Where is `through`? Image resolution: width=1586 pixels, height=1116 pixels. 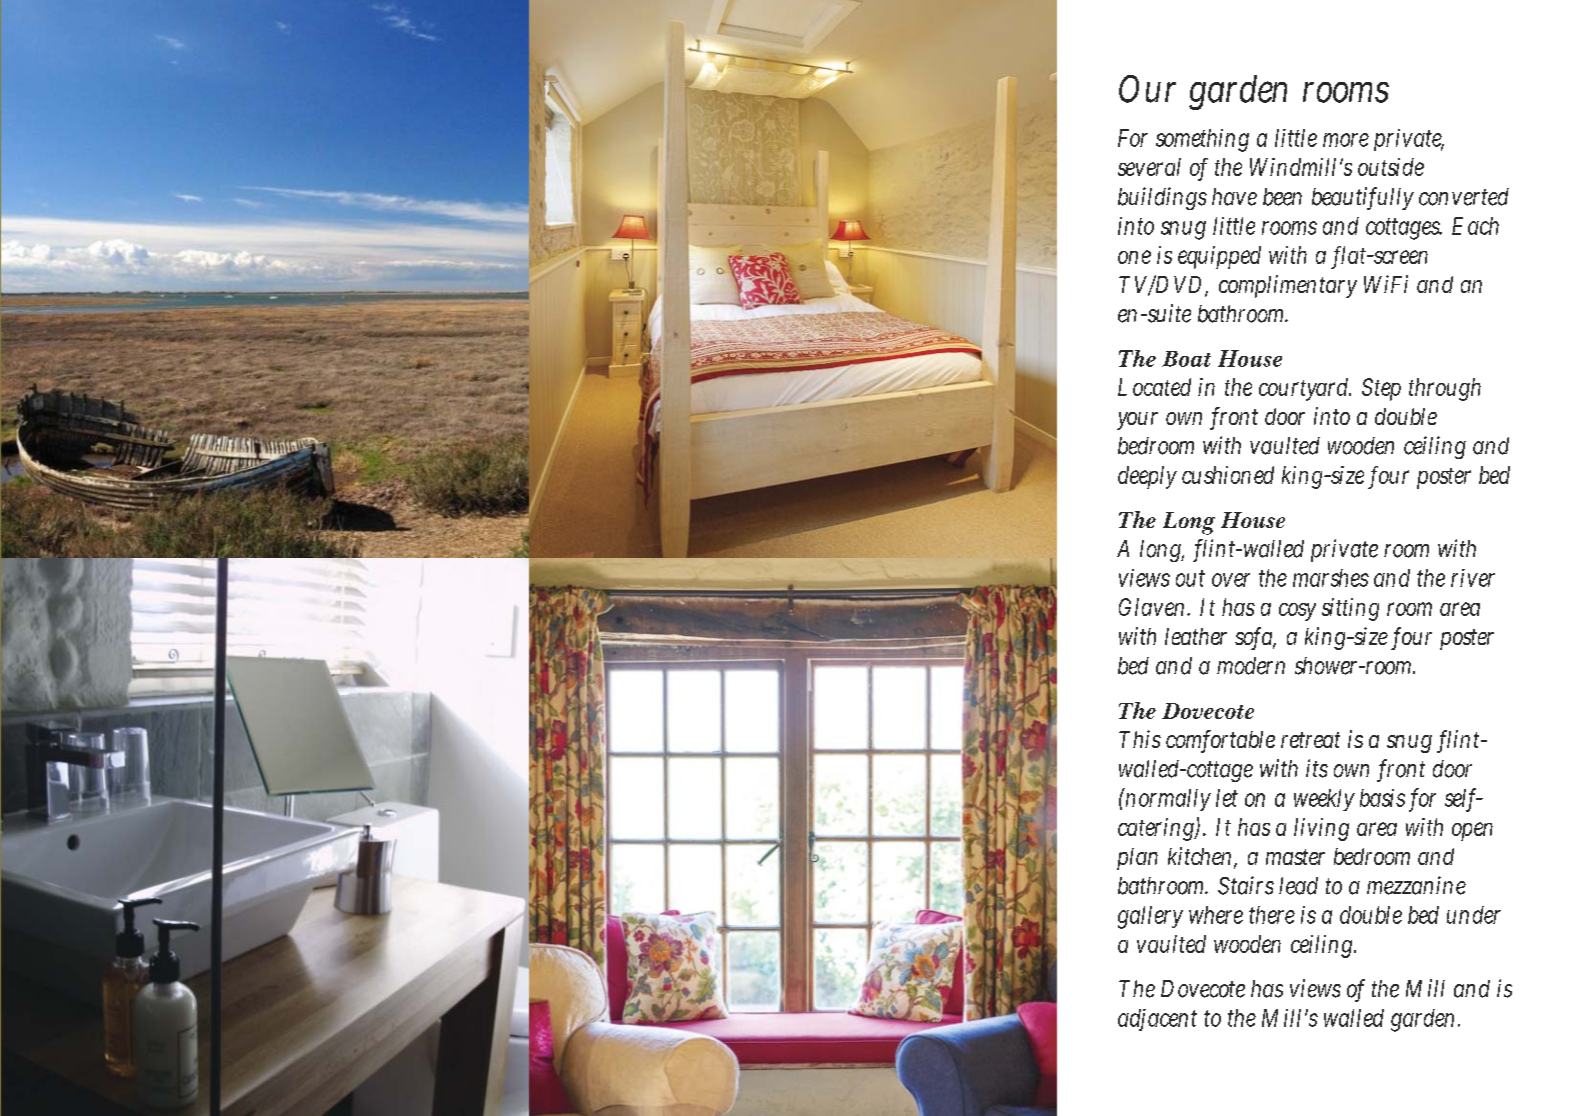
through is located at coordinates (1445, 389).
